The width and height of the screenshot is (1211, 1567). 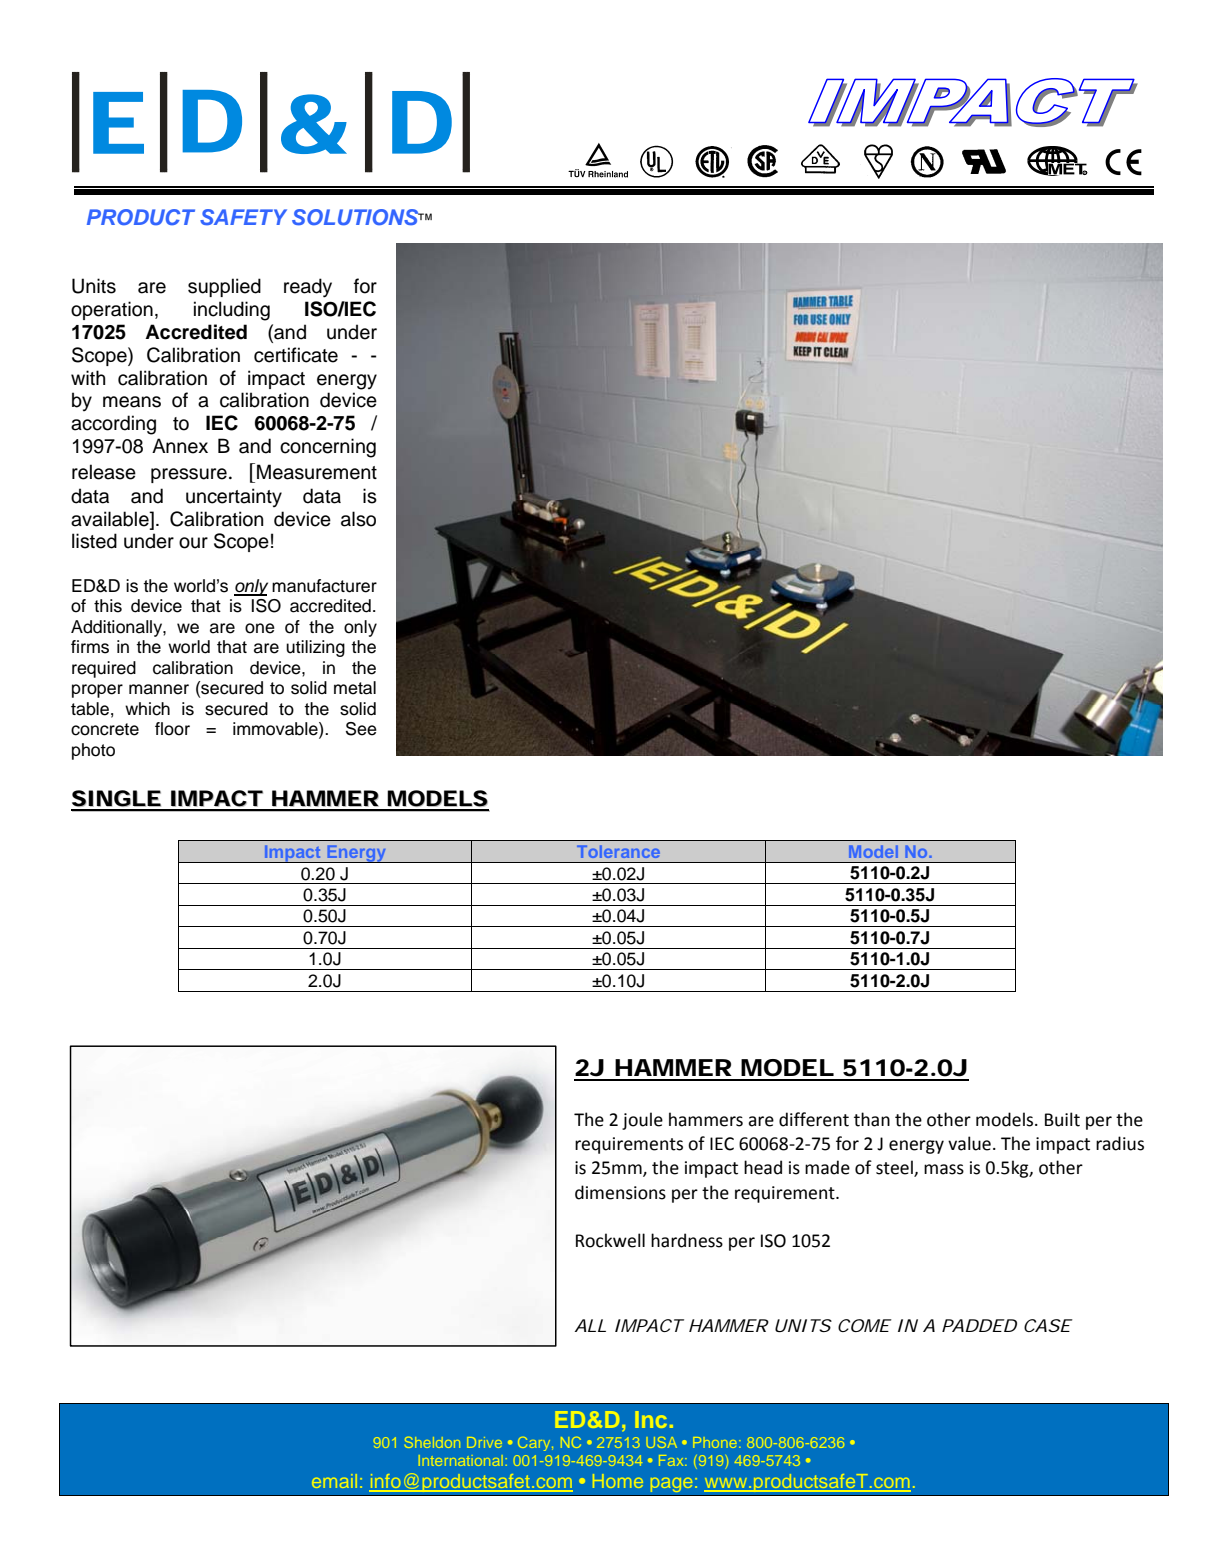 I want to click on USA, so click(x=661, y=1442).
